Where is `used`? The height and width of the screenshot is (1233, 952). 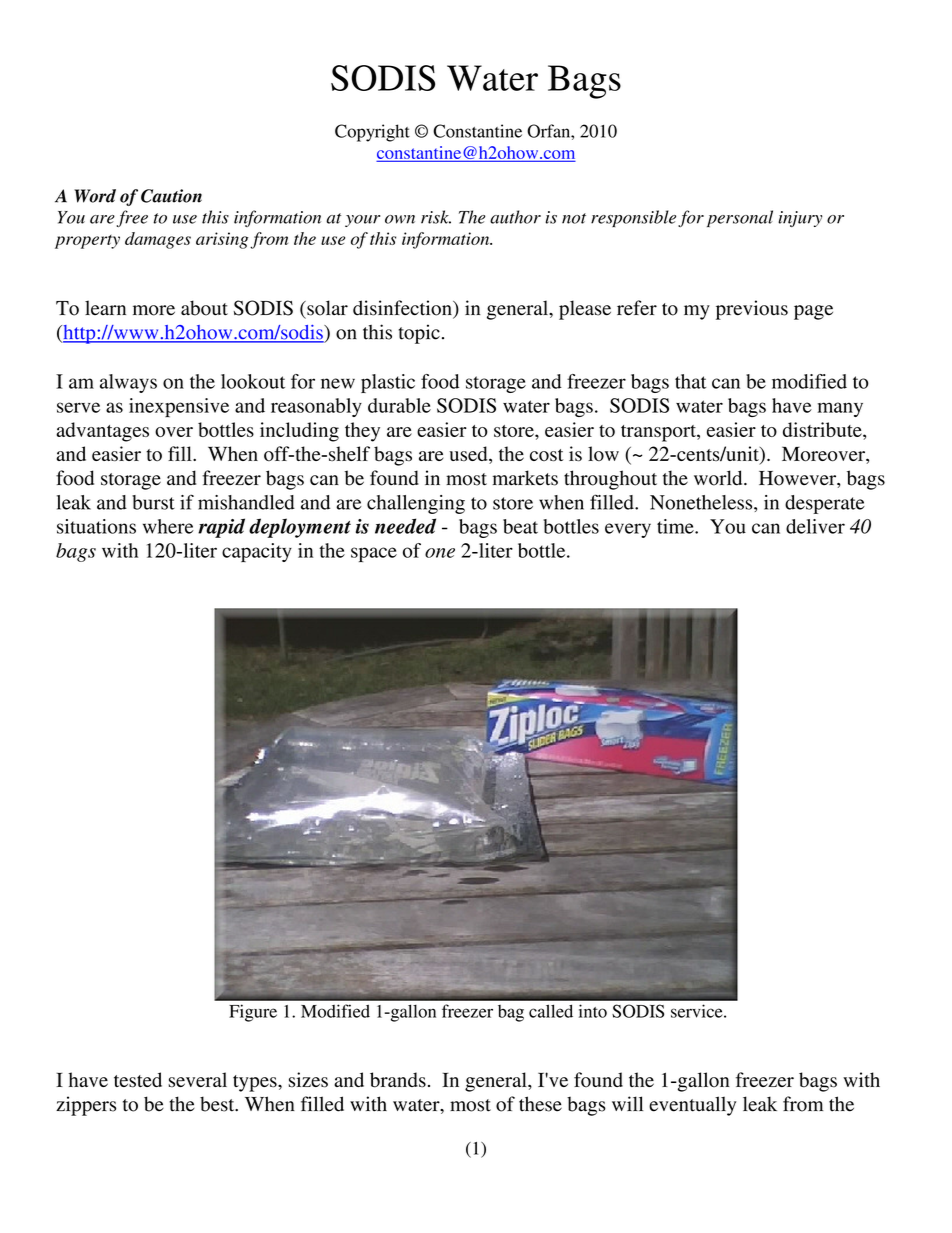
used is located at coordinates (469, 455).
